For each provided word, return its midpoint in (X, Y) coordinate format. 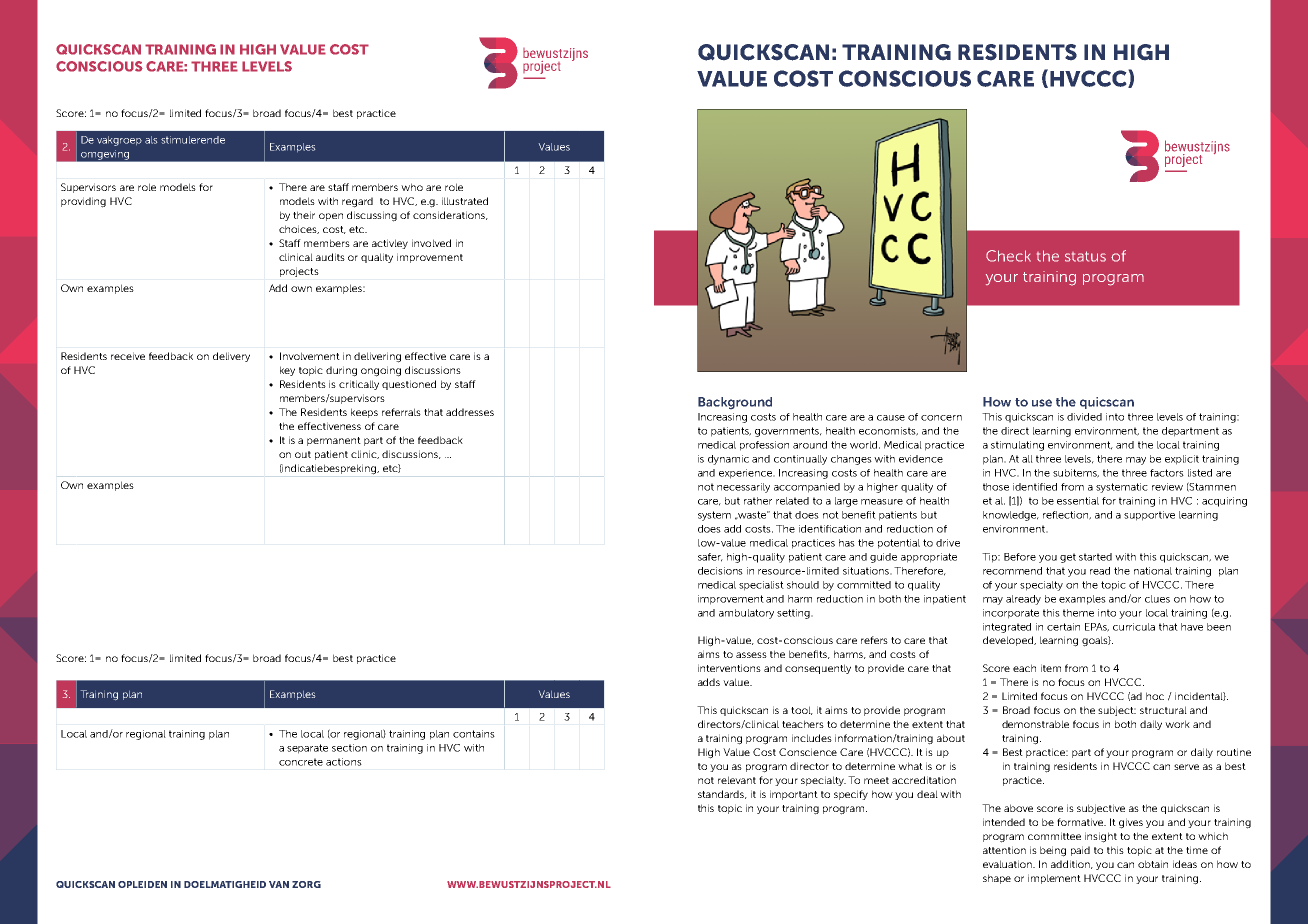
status (1085, 256)
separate (307, 749)
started (1095, 557)
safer (710, 557)
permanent (334, 441)
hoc (1155, 696)
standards (722, 794)
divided (1084, 417)
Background (735, 403)
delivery (231, 357)
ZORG (306, 884)
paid (1080, 851)
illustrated (465, 201)
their (304, 215)
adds (709, 682)
